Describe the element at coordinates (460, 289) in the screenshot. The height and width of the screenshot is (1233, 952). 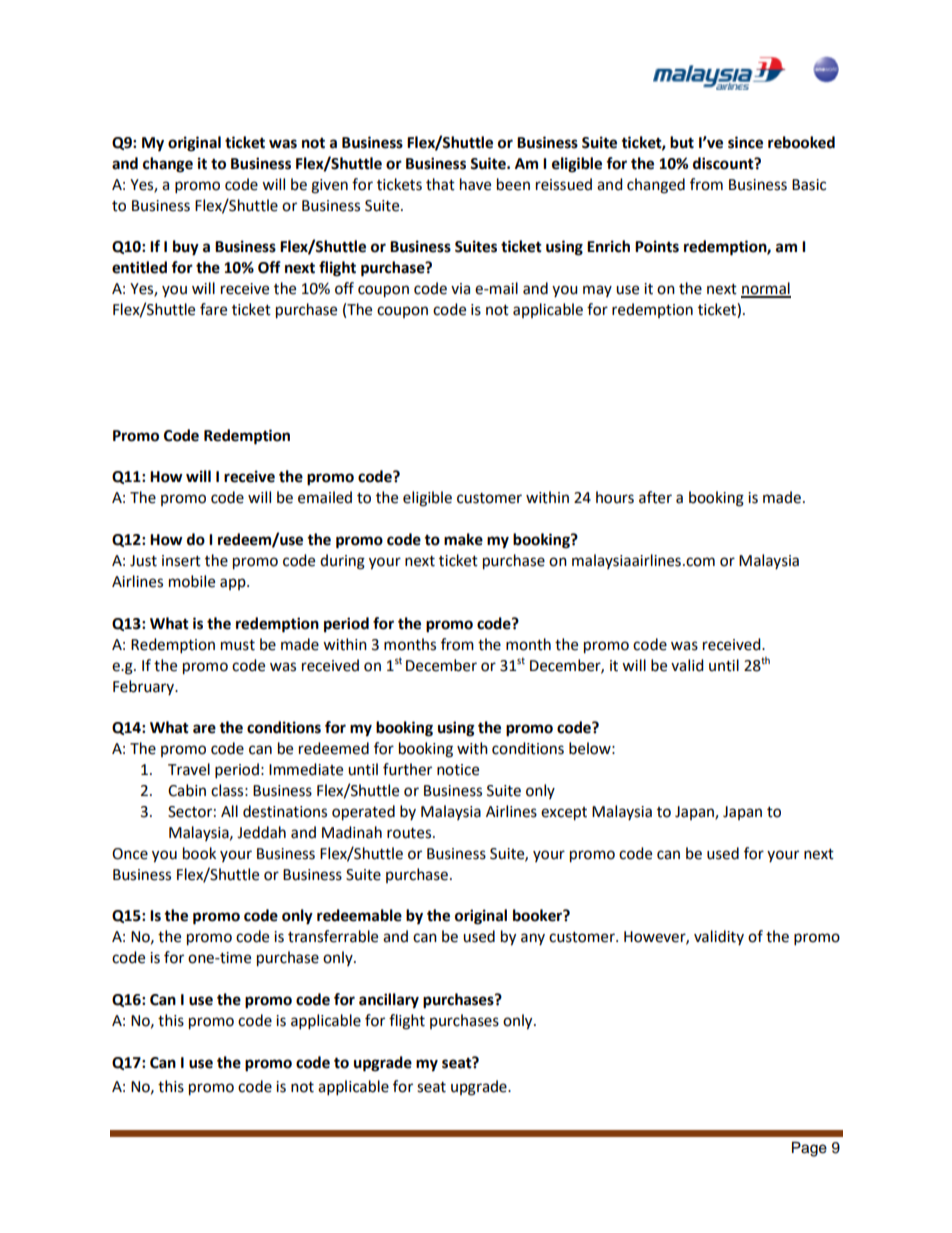
I see `via` at that location.
